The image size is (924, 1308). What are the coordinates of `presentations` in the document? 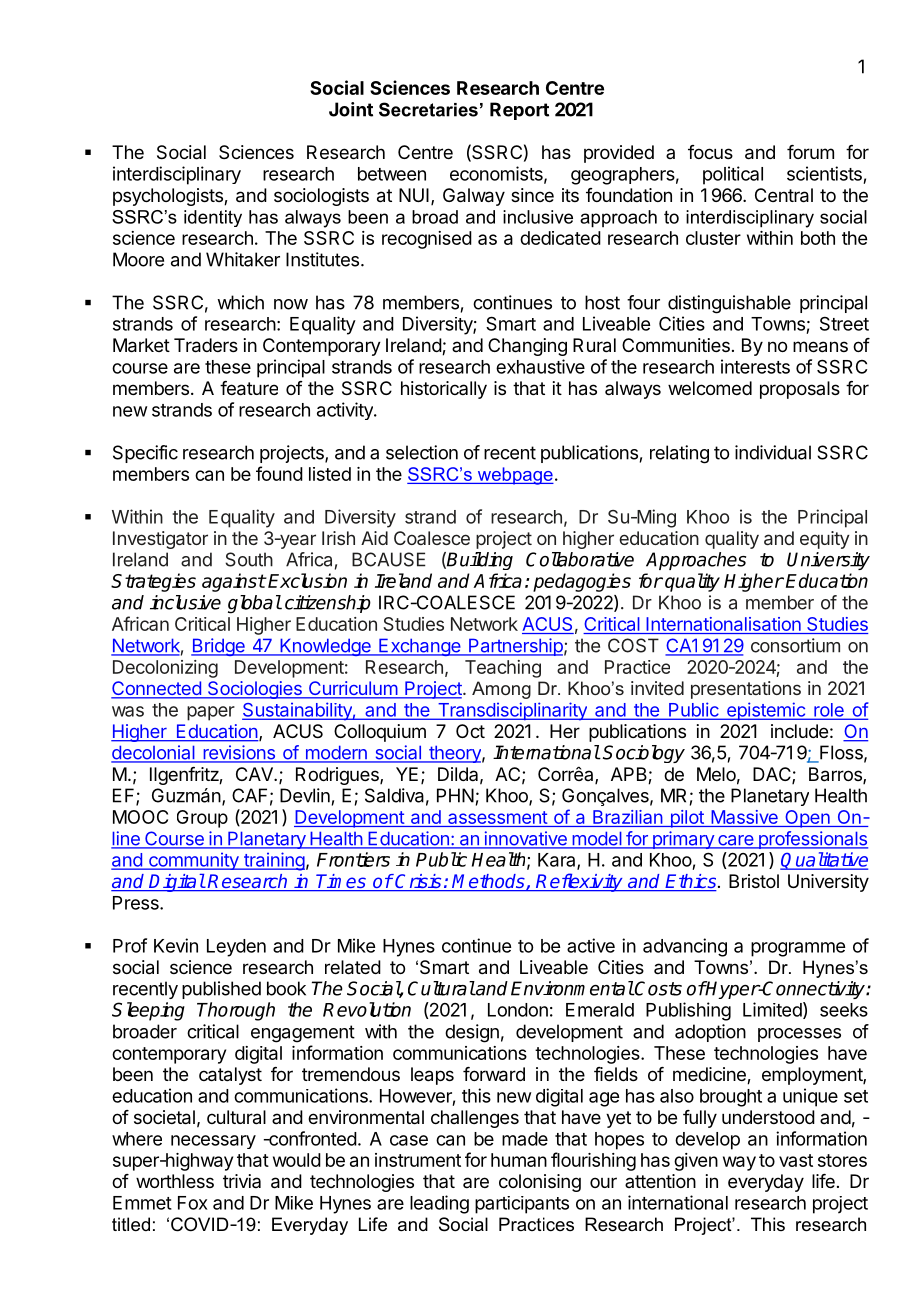 It's located at (746, 690).
